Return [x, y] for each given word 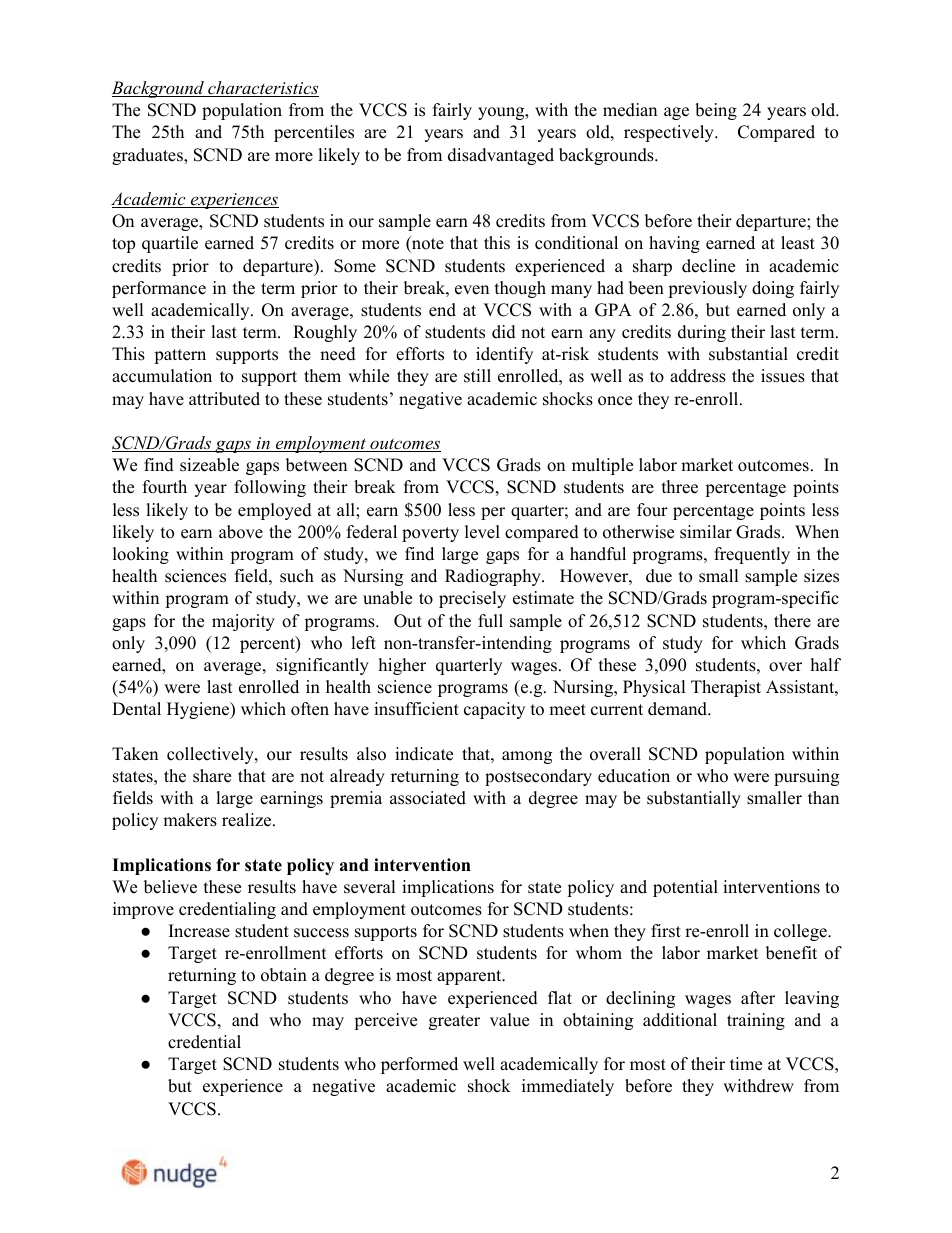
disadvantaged [501, 156]
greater [454, 1022]
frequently [752, 555]
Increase [199, 931]
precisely [472, 599]
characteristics [262, 89]
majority [243, 622]
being [716, 111]
